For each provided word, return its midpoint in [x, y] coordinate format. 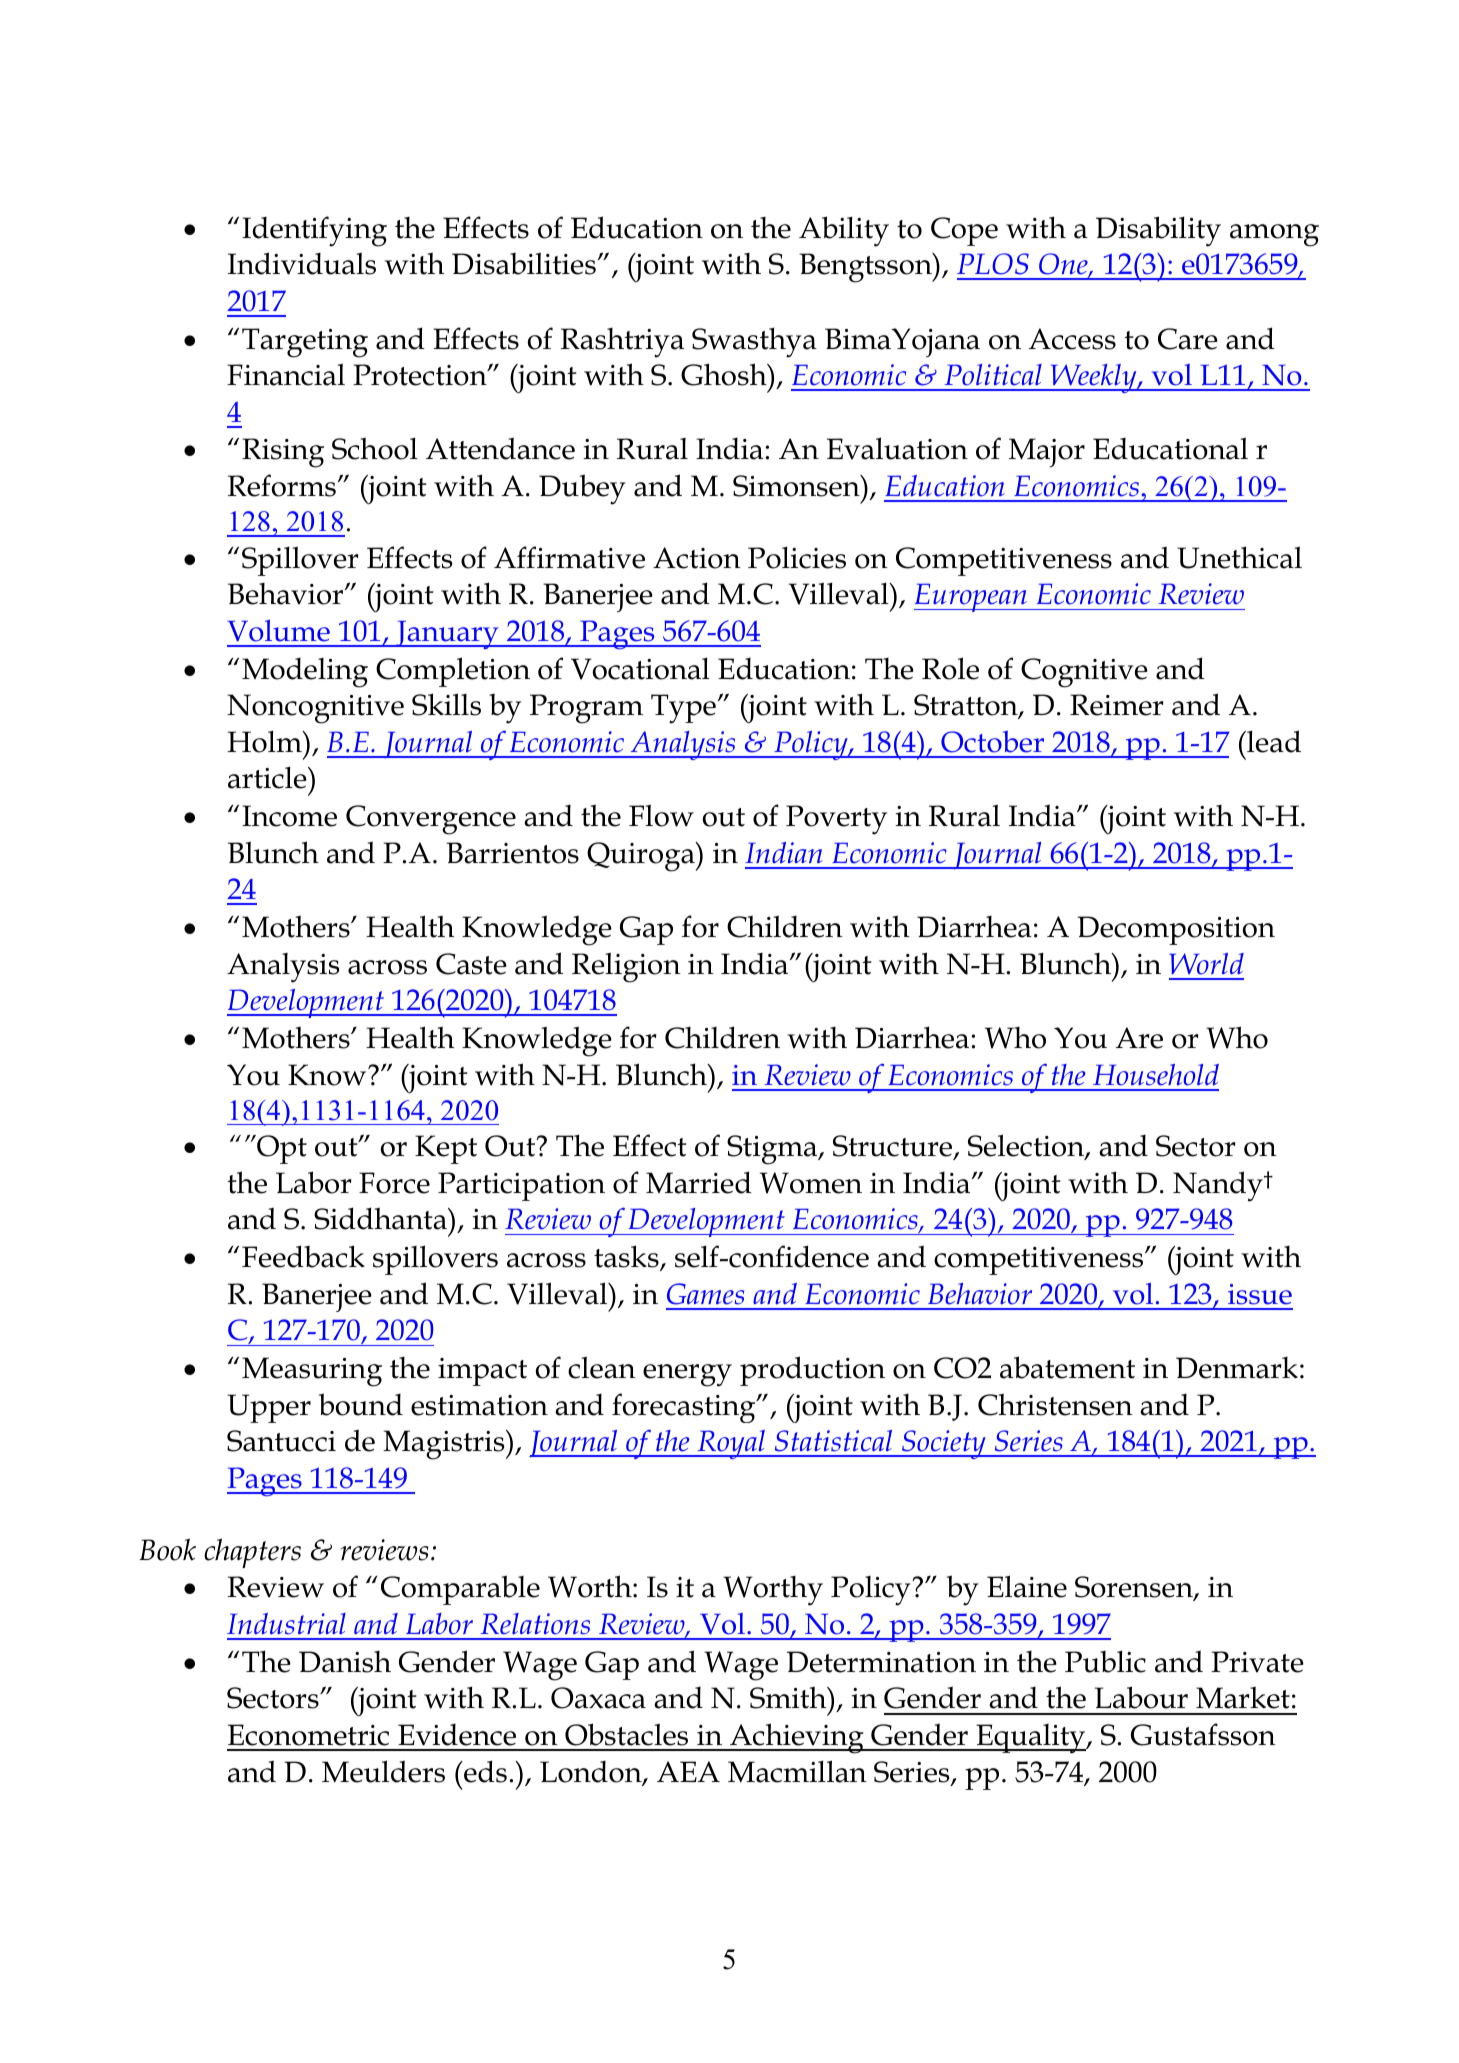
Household [1156, 1075]
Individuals [302, 263]
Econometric [308, 1735]
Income [289, 816]
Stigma [773, 1150]
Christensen [1055, 1404]
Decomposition [1176, 930]
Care [1188, 339]
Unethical [1239, 557]
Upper [269, 1408]
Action [697, 558]
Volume [278, 631]
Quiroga [642, 857]
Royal [731, 1444]
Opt [281, 1149]
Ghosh [725, 374]
